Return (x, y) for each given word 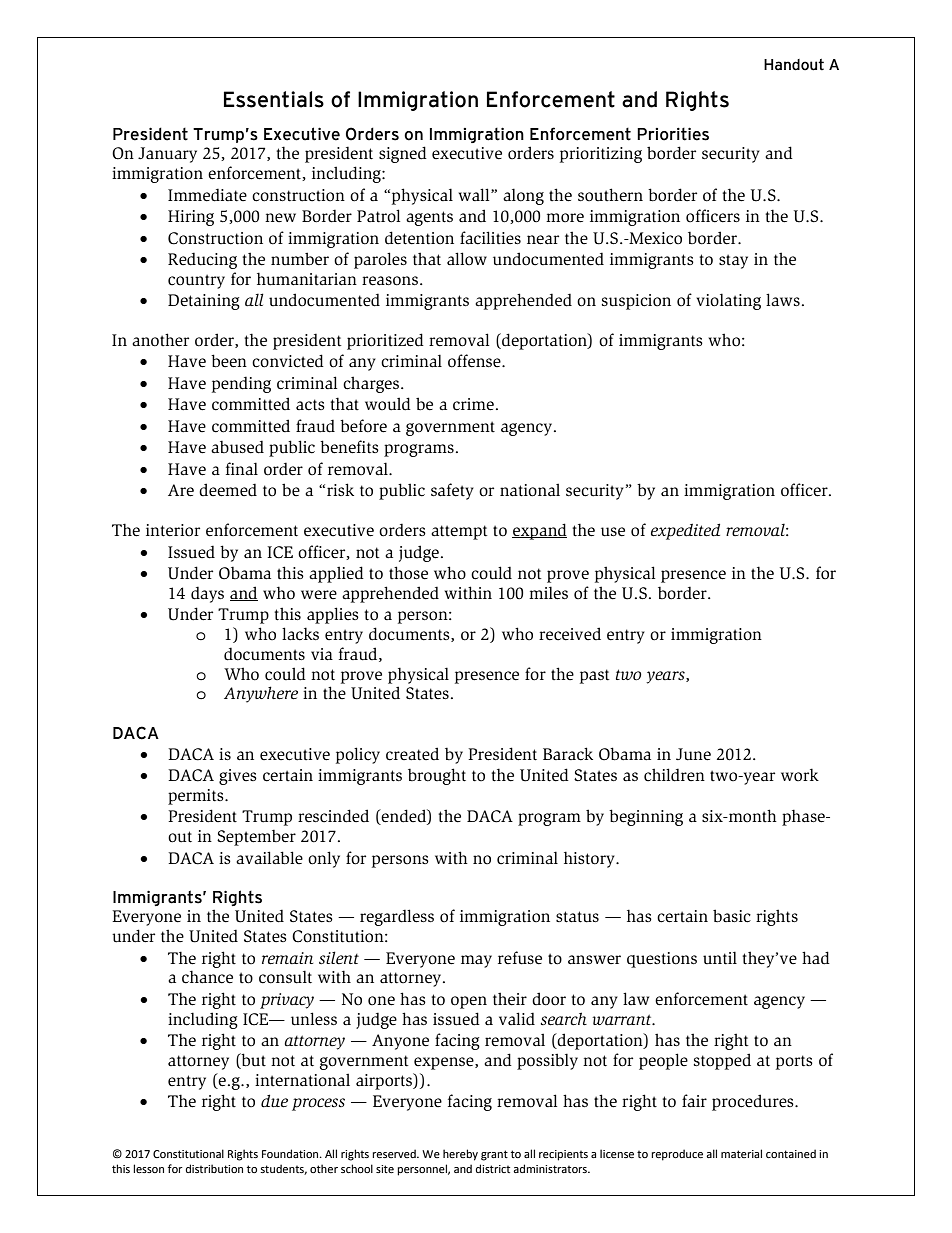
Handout (794, 65)
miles (548, 593)
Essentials (274, 99)
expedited (685, 531)
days (207, 594)
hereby (460, 1155)
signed (403, 154)
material (741, 1153)
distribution (214, 1168)
